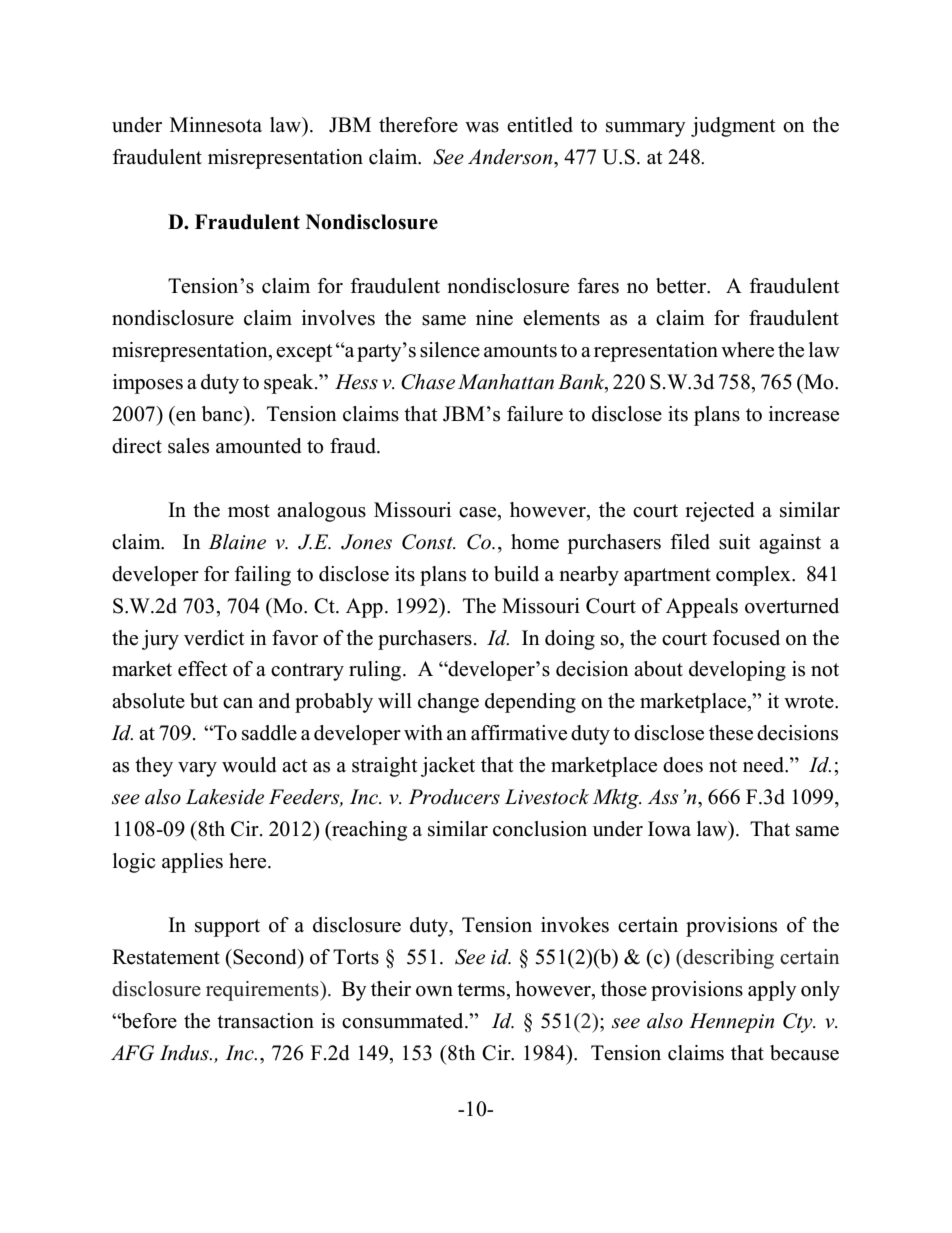 This screenshot has height=1233, width=952. I want to click on judgment, so click(733, 127).
